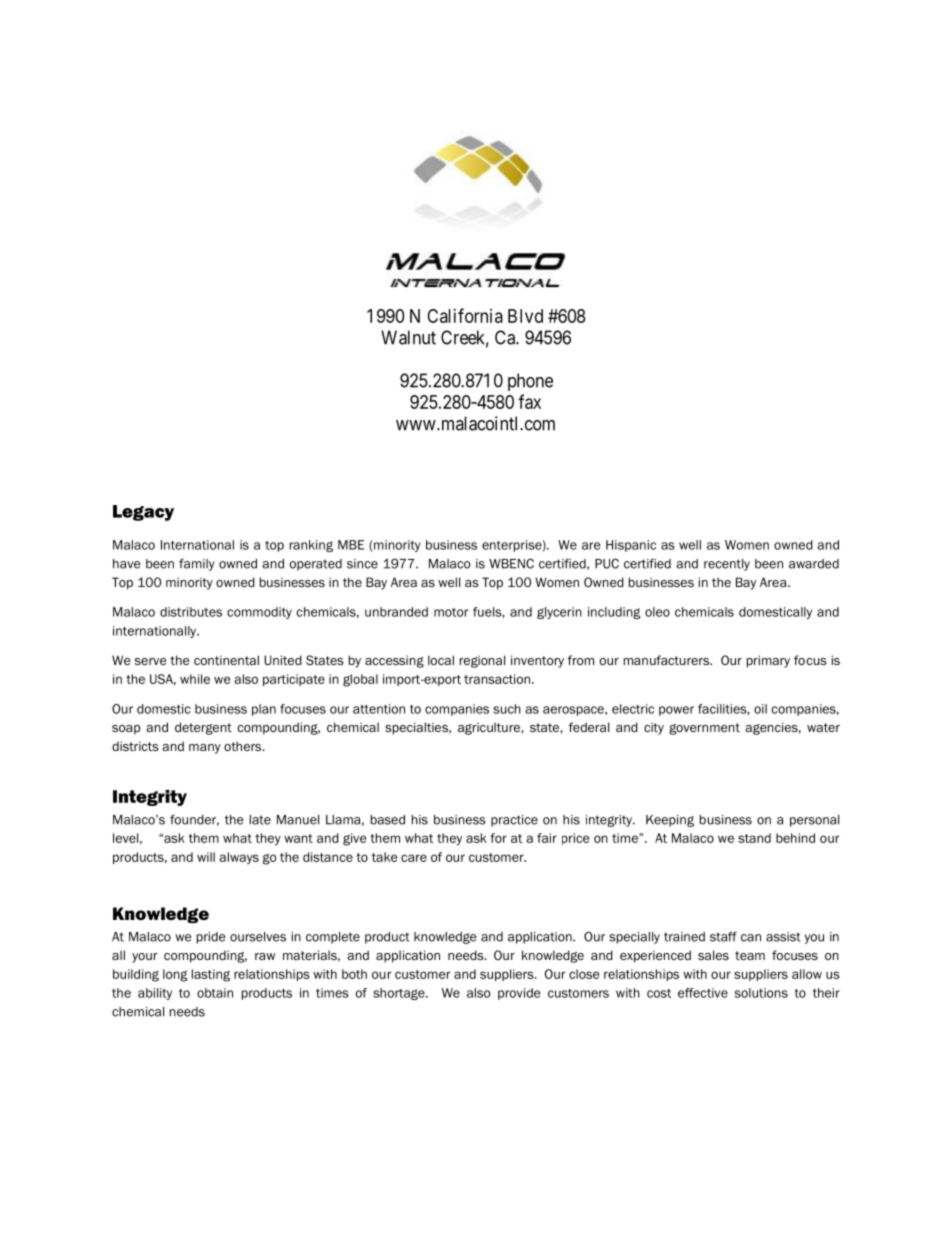 The height and width of the image is (1233, 952). What do you see at coordinates (203, 728) in the image?
I see `detergent` at bounding box center [203, 728].
